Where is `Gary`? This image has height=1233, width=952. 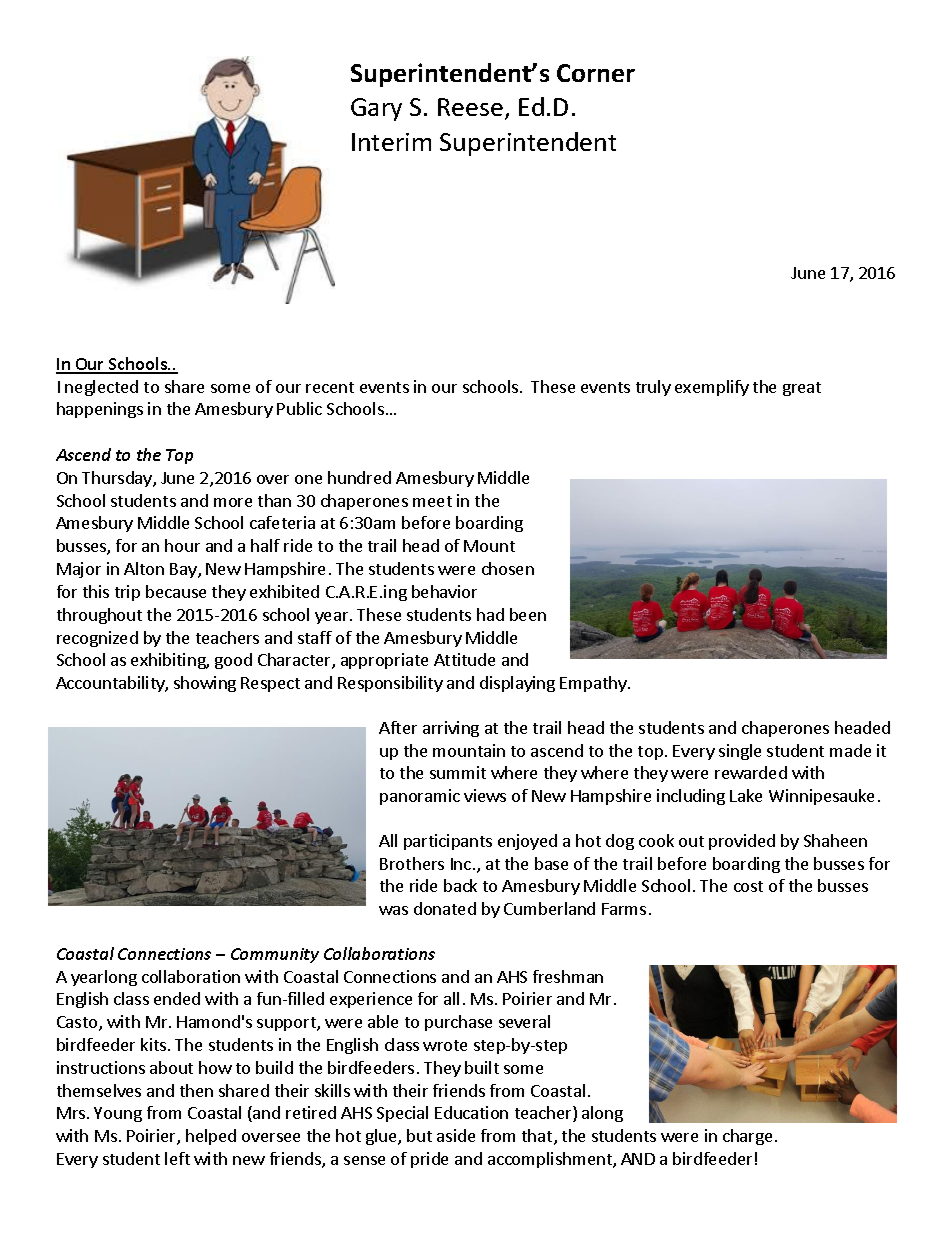
Gary is located at coordinates (376, 109).
